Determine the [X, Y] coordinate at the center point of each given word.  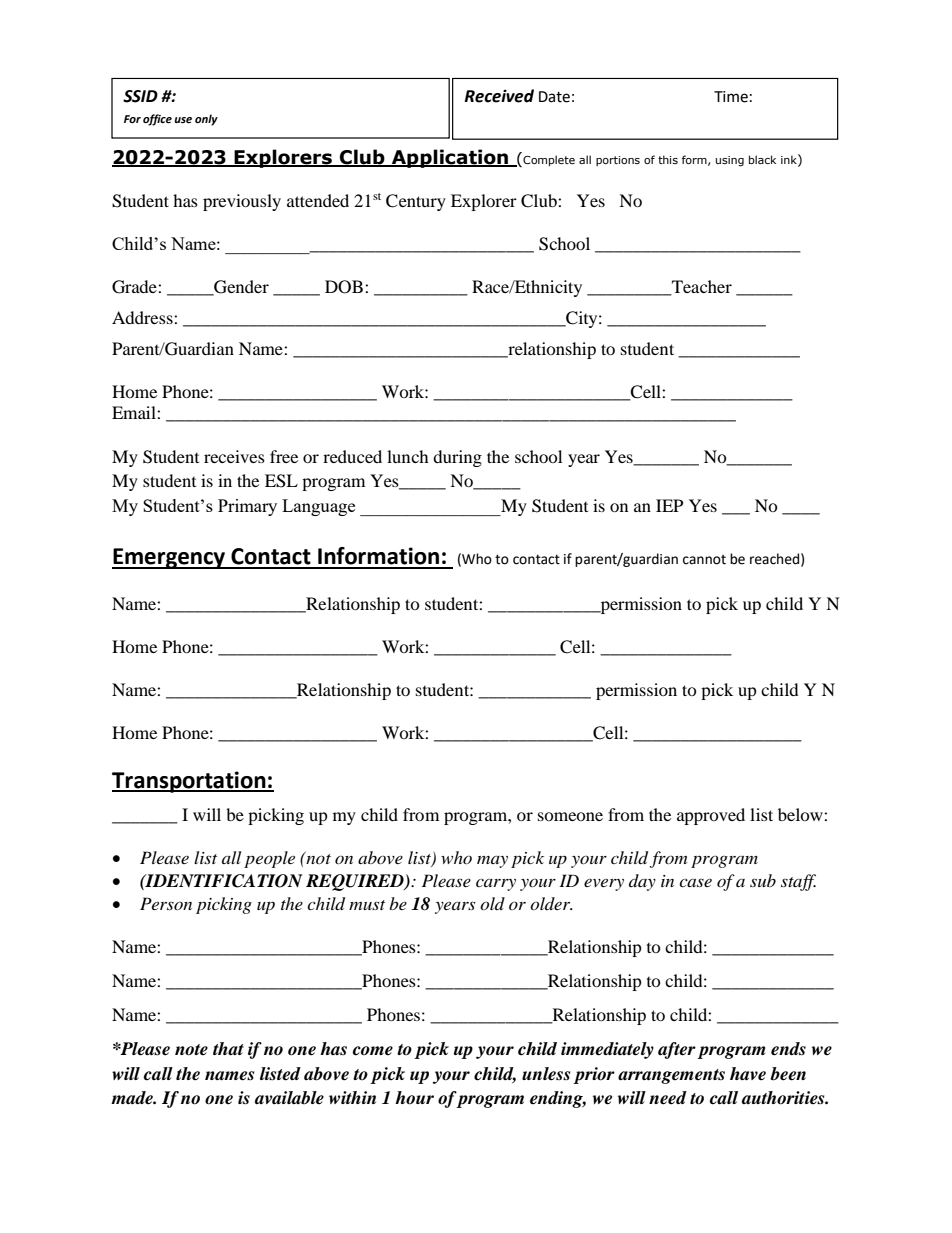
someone [570, 816]
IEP [669, 505]
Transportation [190, 782]
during [457, 458]
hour [414, 1098]
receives [234, 456]
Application [450, 158]
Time [731, 97]
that [228, 1049]
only [206, 120]
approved [711, 816]
